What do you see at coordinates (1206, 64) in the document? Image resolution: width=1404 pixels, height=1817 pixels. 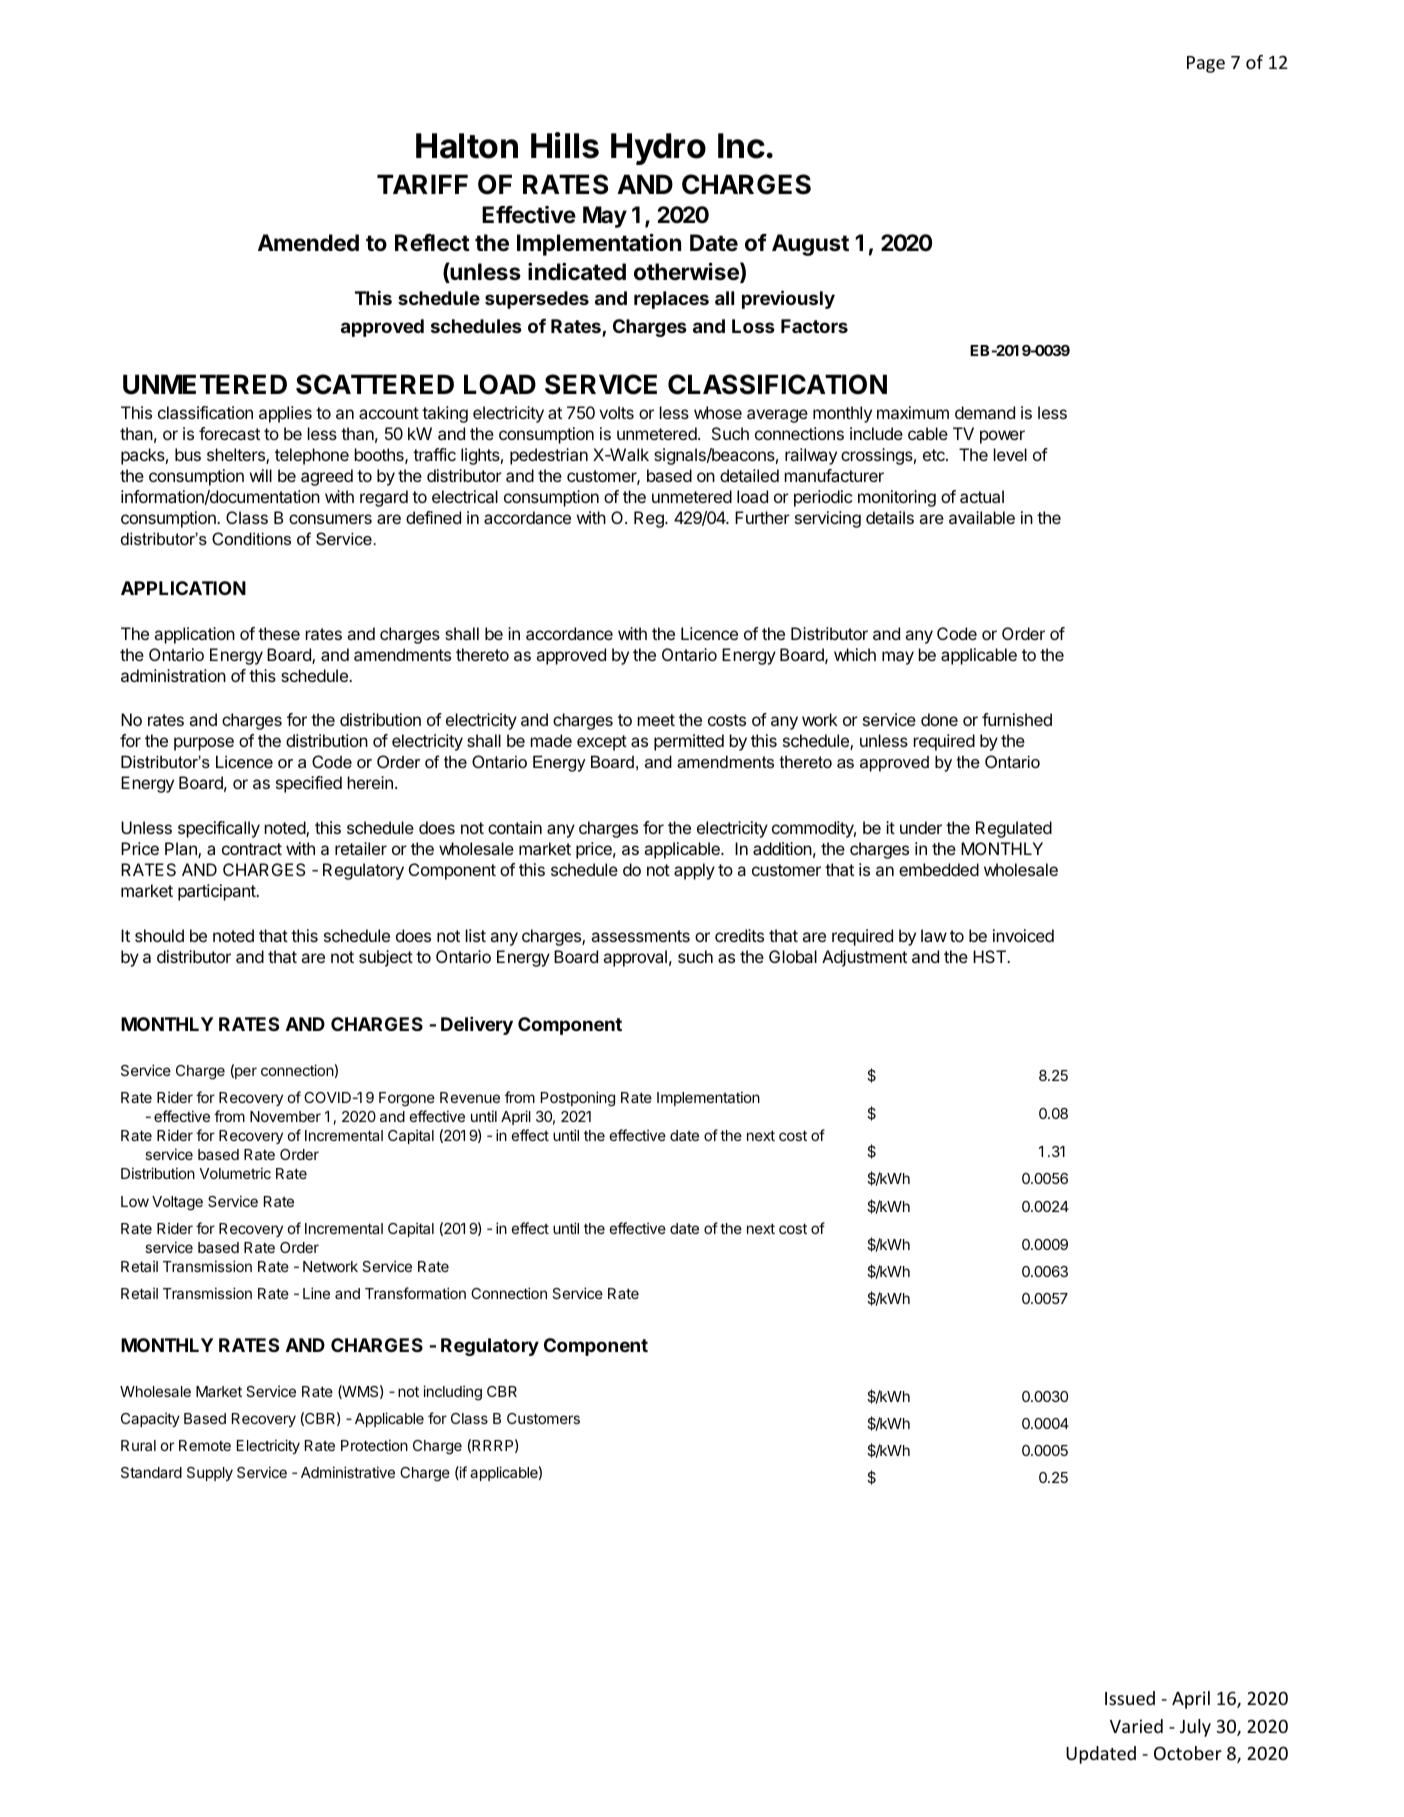 I see `Page` at bounding box center [1206, 64].
